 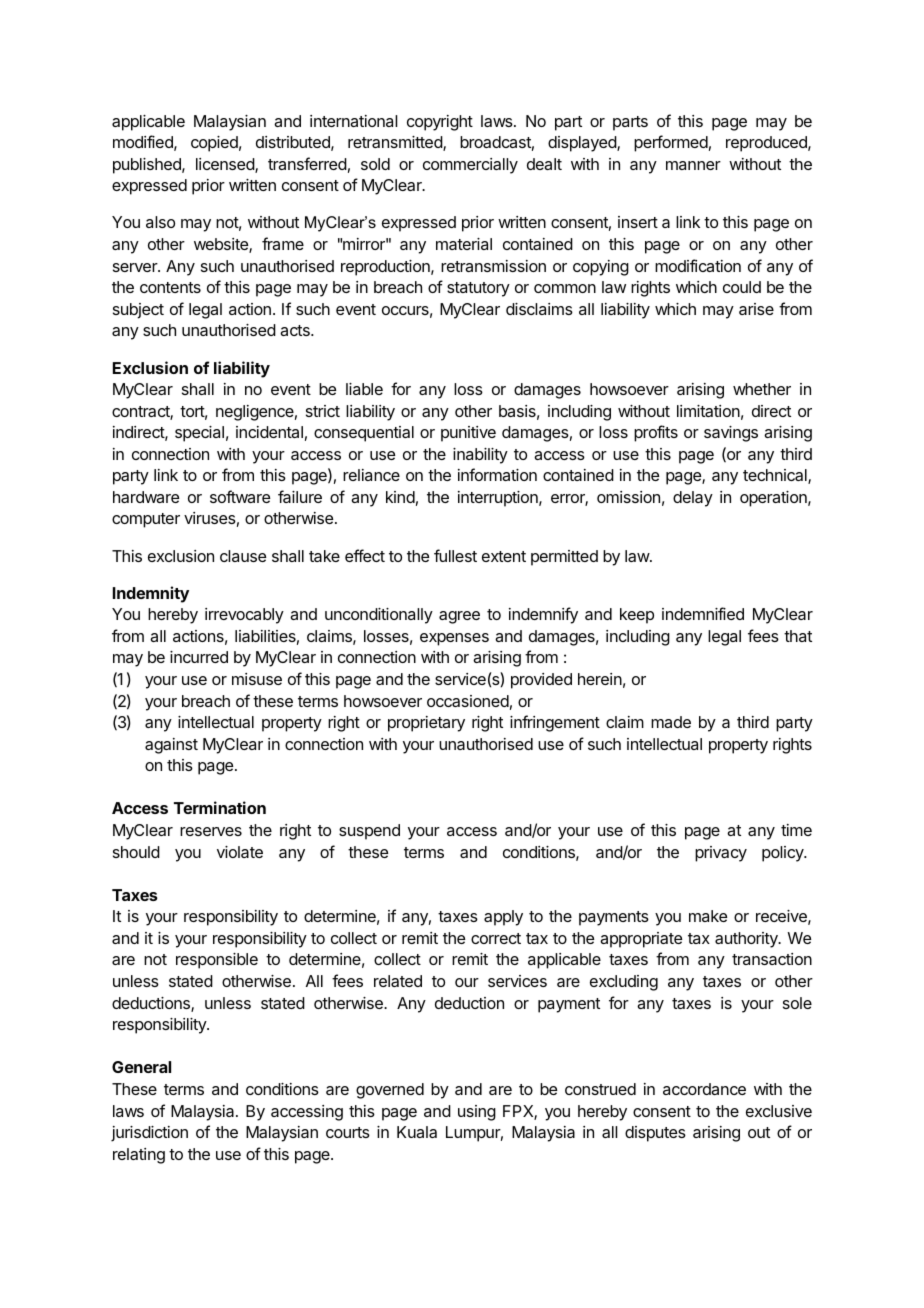 I want to click on manner, so click(x=693, y=165).
